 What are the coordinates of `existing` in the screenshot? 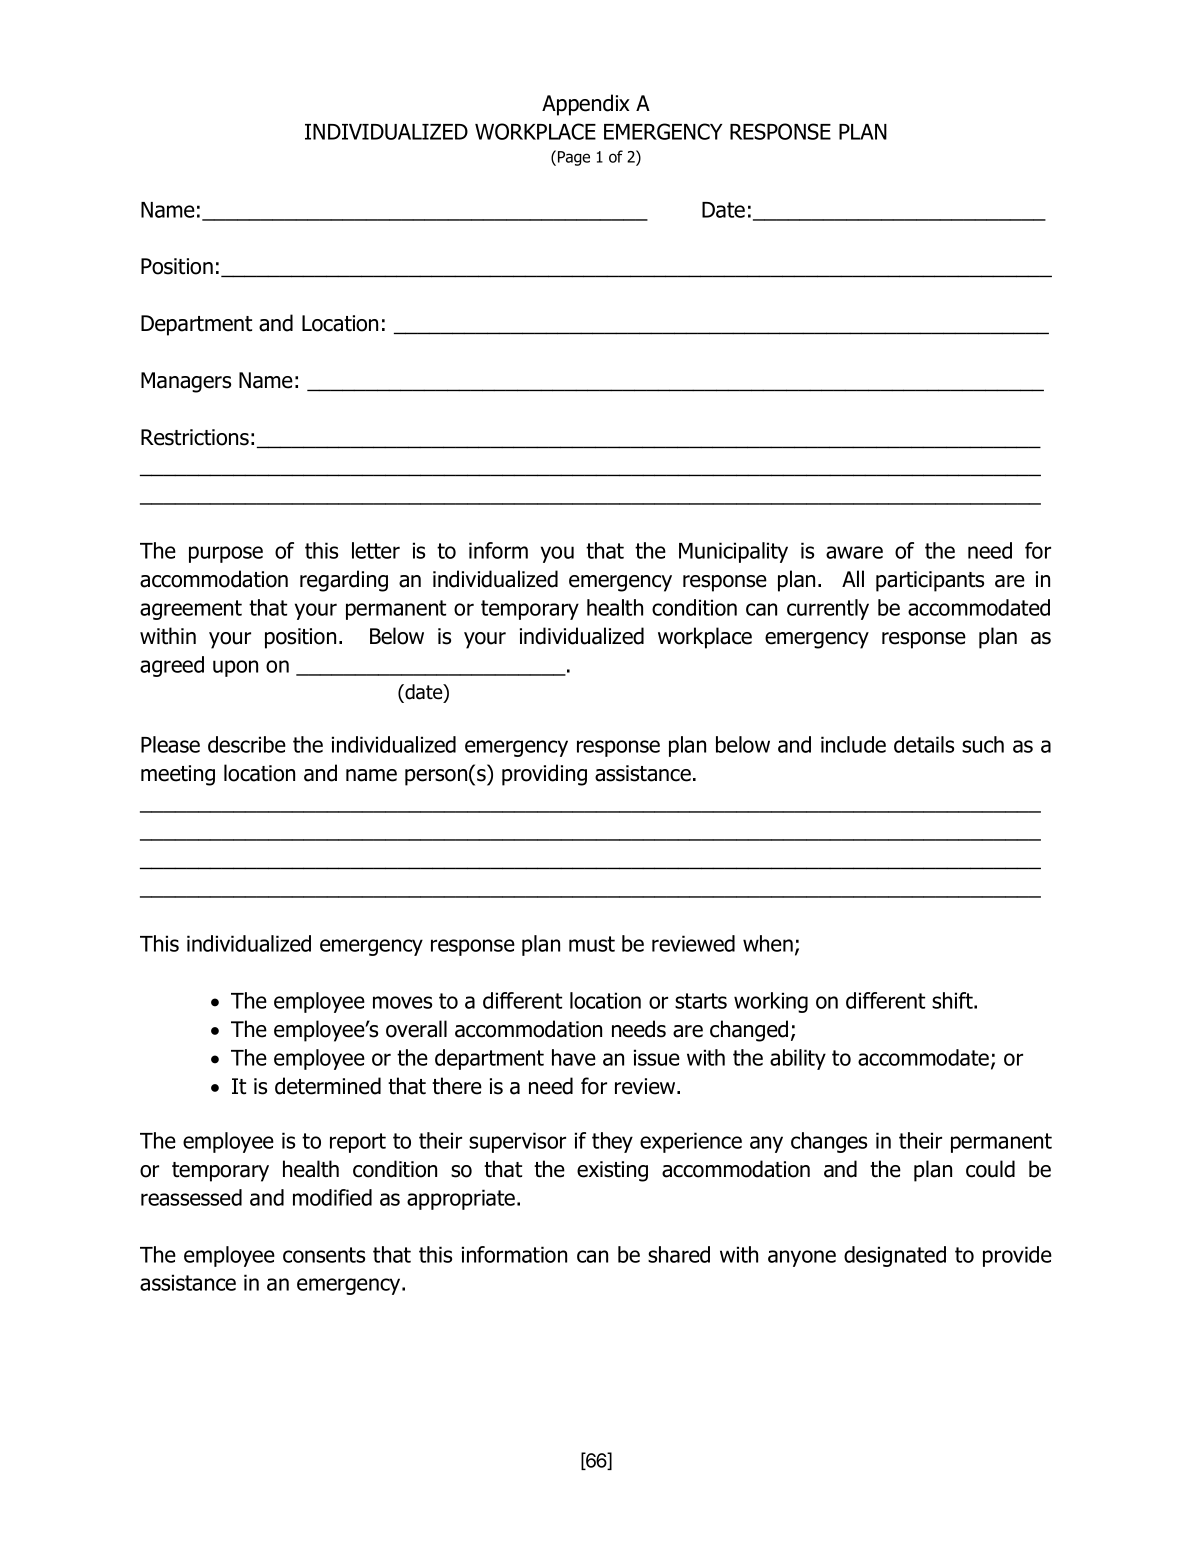 It's located at (612, 1171).
